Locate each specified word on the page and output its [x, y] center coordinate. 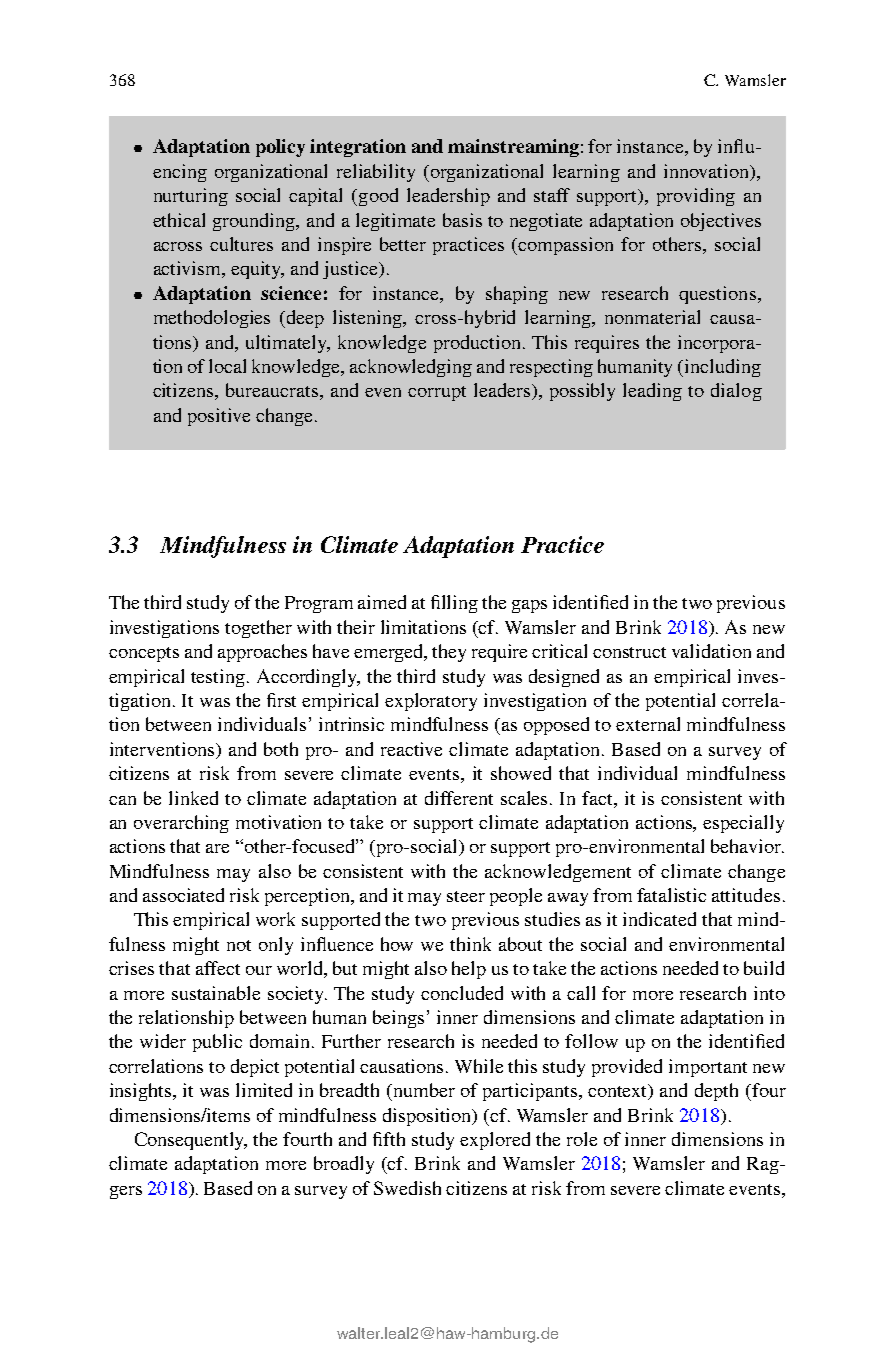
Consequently [191, 1141]
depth [716, 1092]
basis [462, 220]
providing [696, 197]
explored [495, 1141]
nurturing [191, 197]
